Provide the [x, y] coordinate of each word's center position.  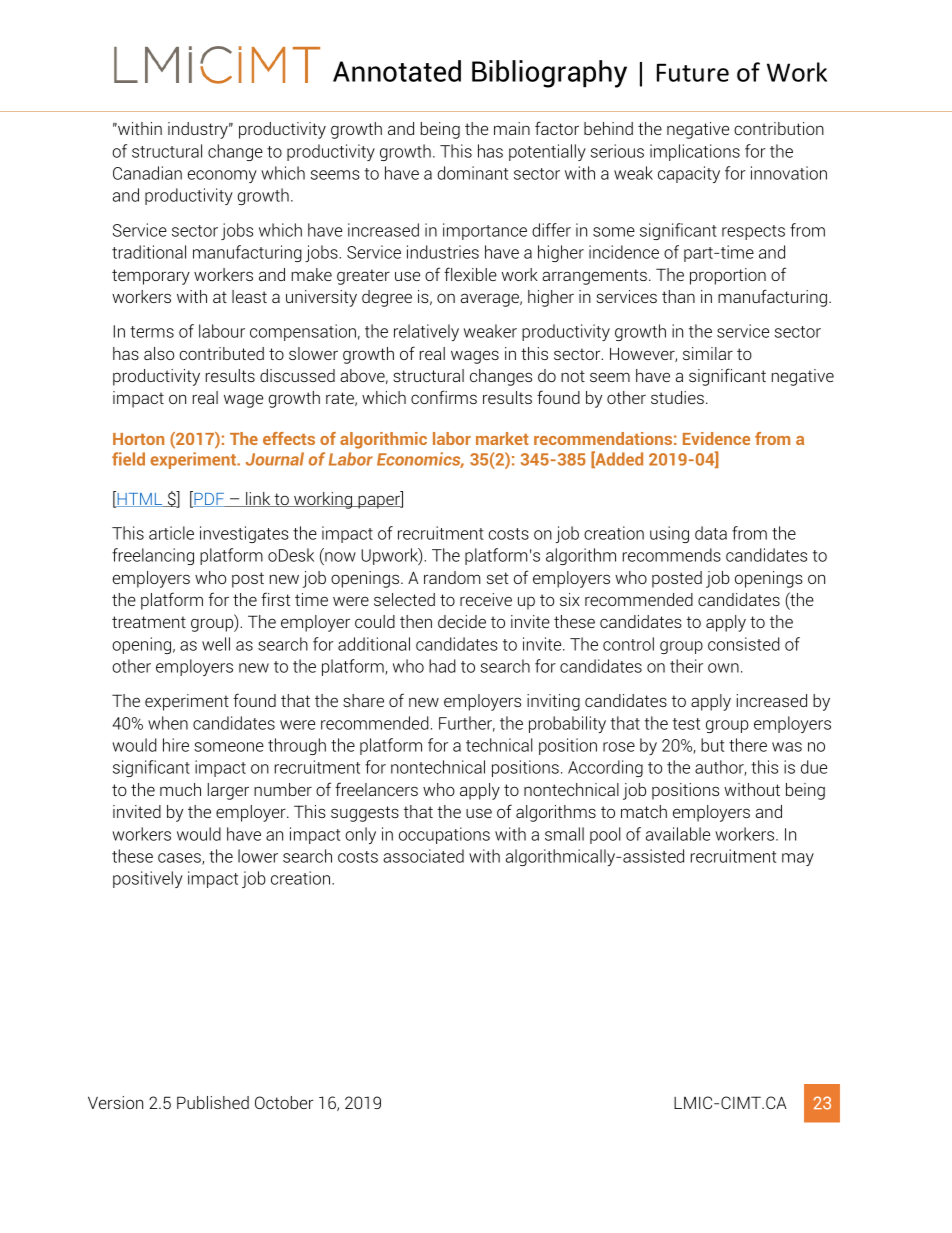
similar [708, 353]
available [678, 834]
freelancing [153, 556]
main [512, 128]
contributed [222, 353]
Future [693, 72]
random [452, 577]
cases [180, 859]
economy [222, 176]
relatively [426, 332]
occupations [444, 835]
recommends [672, 555]
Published [213, 1102]
